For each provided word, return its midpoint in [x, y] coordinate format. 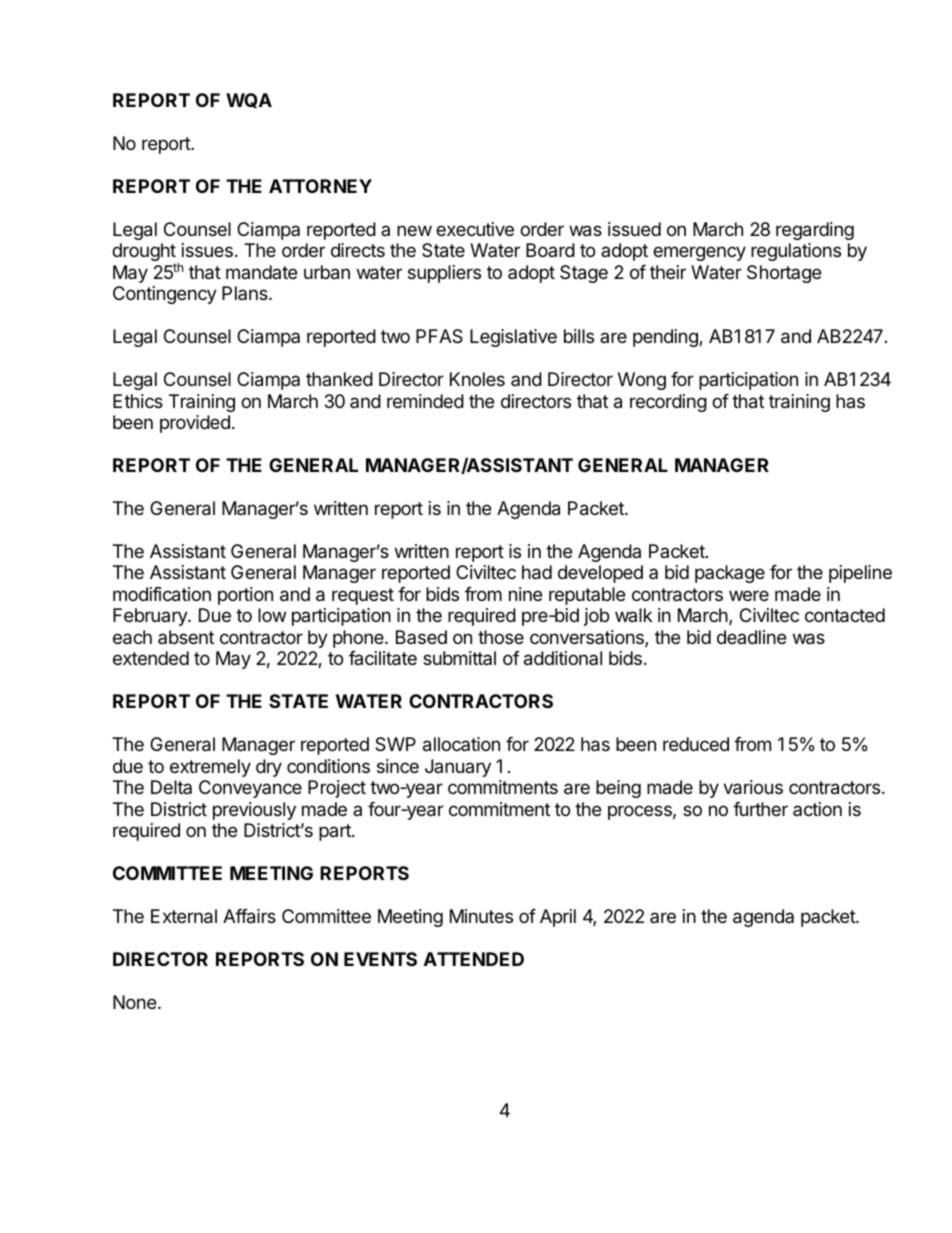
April [558, 918]
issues [207, 250]
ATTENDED [474, 959]
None [134, 1002]
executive [475, 229]
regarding [815, 231]
